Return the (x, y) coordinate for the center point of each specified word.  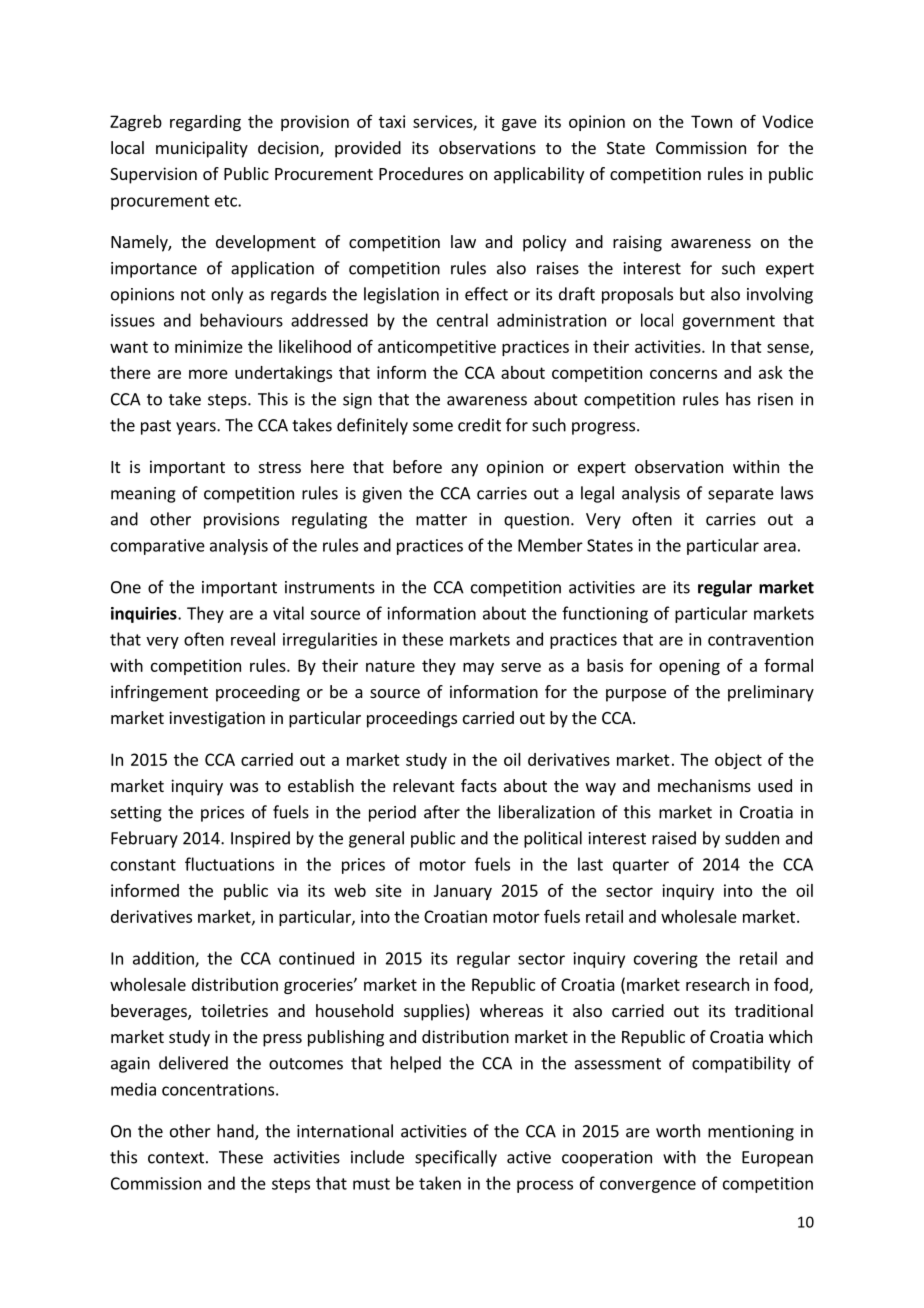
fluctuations (229, 864)
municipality (202, 149)
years (197, 428)
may (478, 668)
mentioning (751, 1133)
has (738, 399)
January (463, 892)
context (176, 1158)
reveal (253, 639)
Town (711, 121)
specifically (456, 1158)
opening (689, 667)
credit (479, 425)
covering (666, 960)
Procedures (421, 173)
